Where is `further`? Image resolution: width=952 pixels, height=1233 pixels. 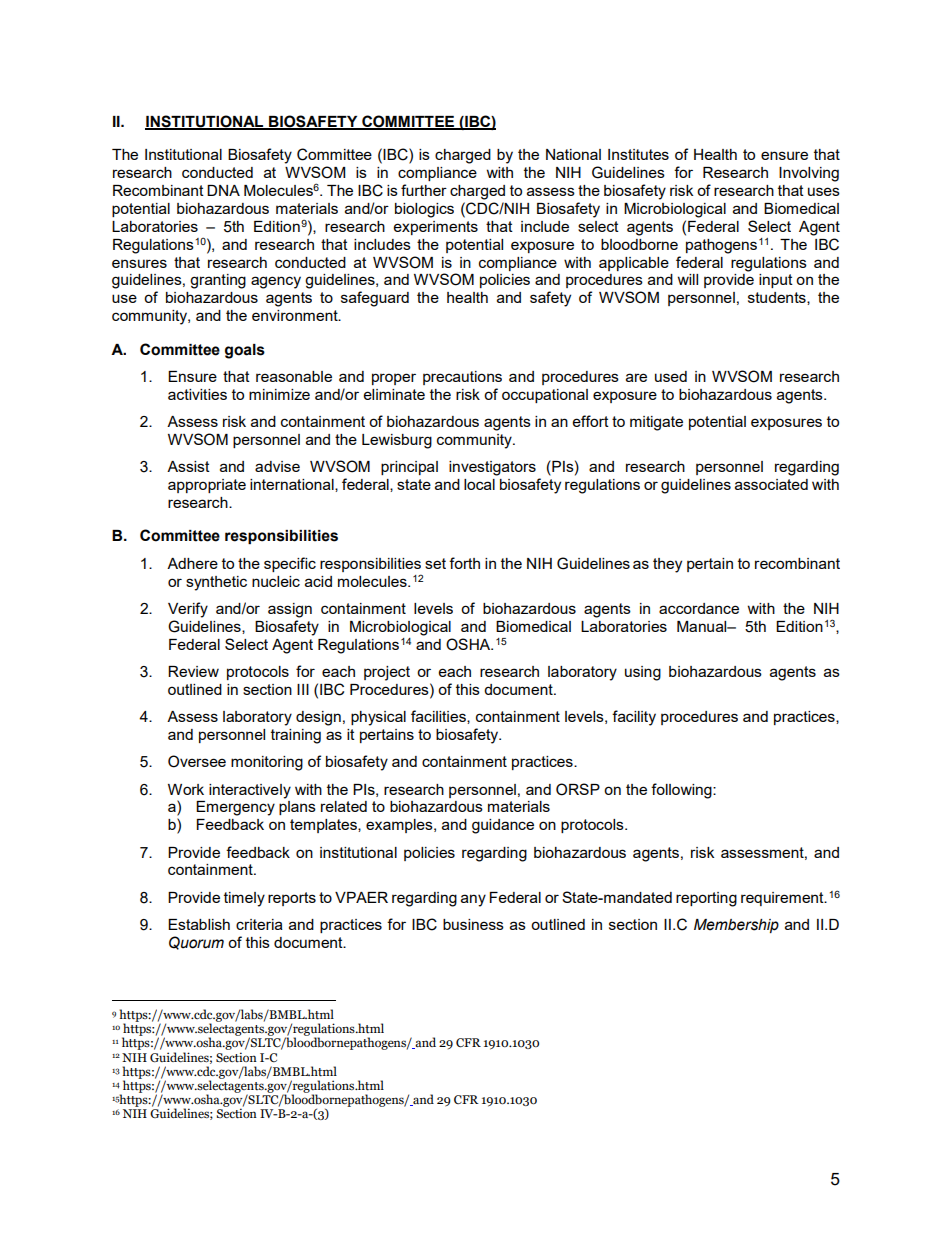
further is located at coordinates (424, 190).
